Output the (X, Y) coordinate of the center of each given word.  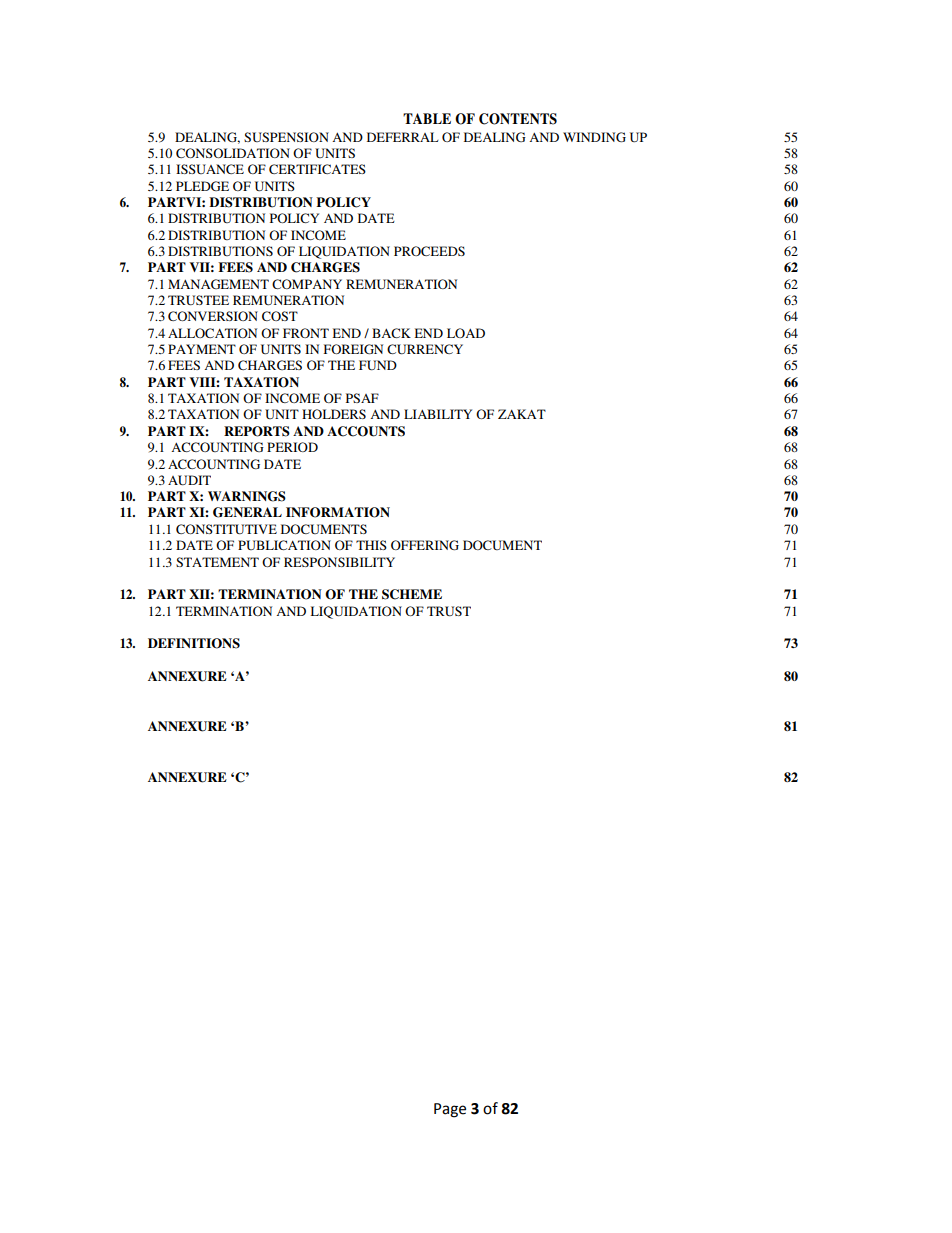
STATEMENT (217, 562)
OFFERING (425, 545)
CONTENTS (518, 119)
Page (450, 1110)
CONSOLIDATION (233, 153)
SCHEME (412, 594)
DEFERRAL (403, 137)
